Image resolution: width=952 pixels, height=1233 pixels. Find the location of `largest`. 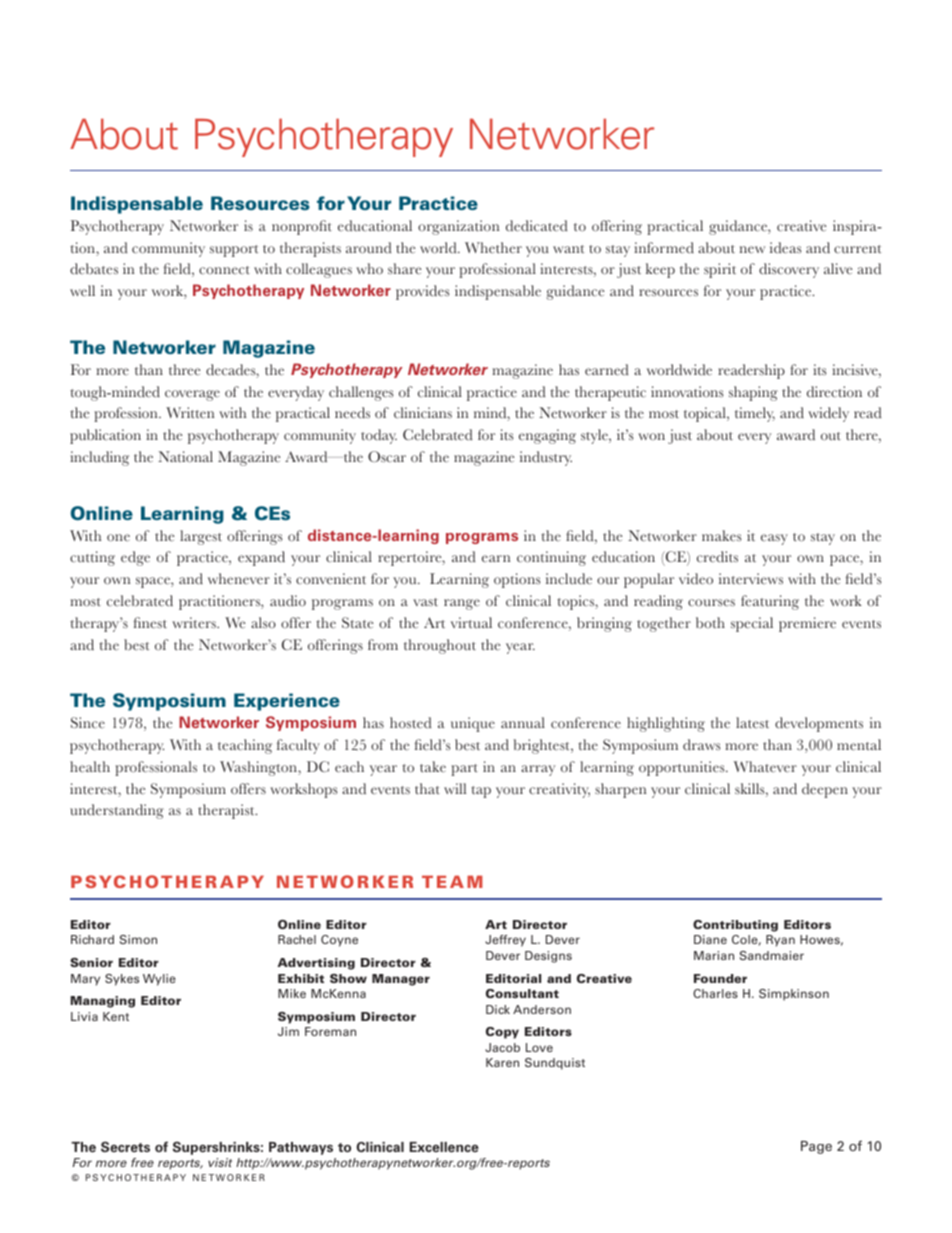

largest is located at coordinates (201, 537).
